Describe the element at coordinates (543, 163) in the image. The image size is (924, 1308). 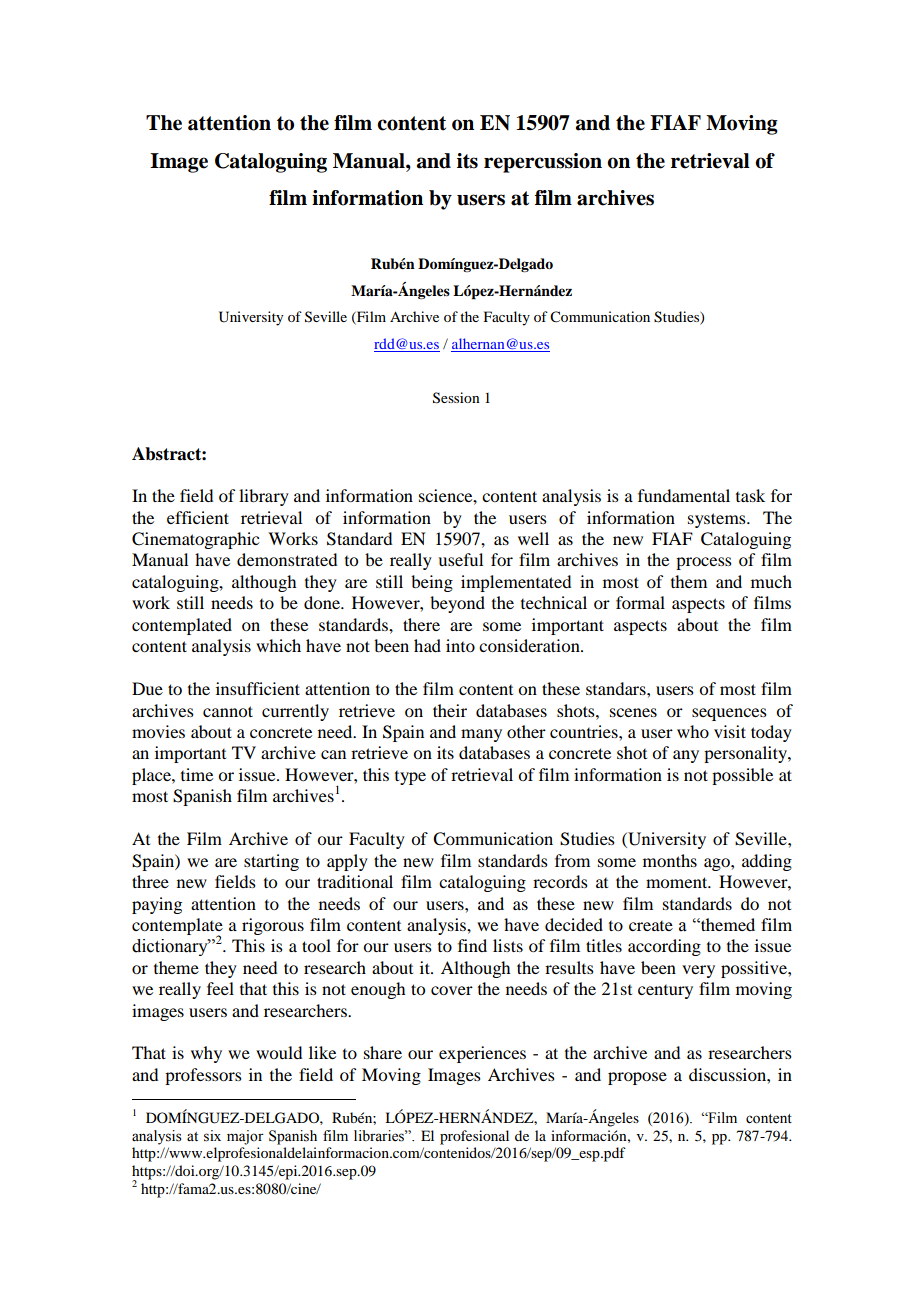
I see `repercussion` at that location.
